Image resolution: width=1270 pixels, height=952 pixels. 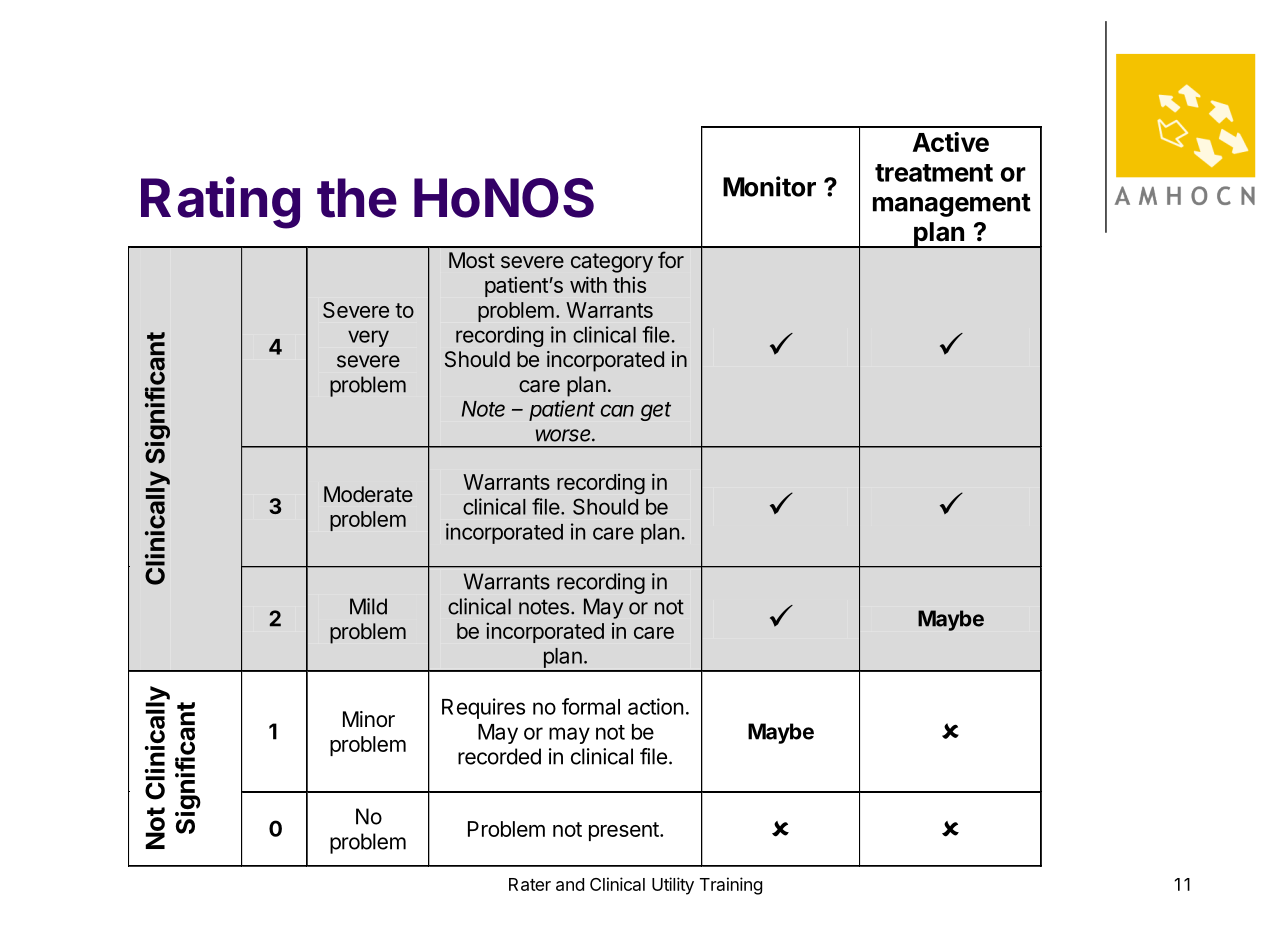 I want to click on Moderate, so click(x=368, y=494).
